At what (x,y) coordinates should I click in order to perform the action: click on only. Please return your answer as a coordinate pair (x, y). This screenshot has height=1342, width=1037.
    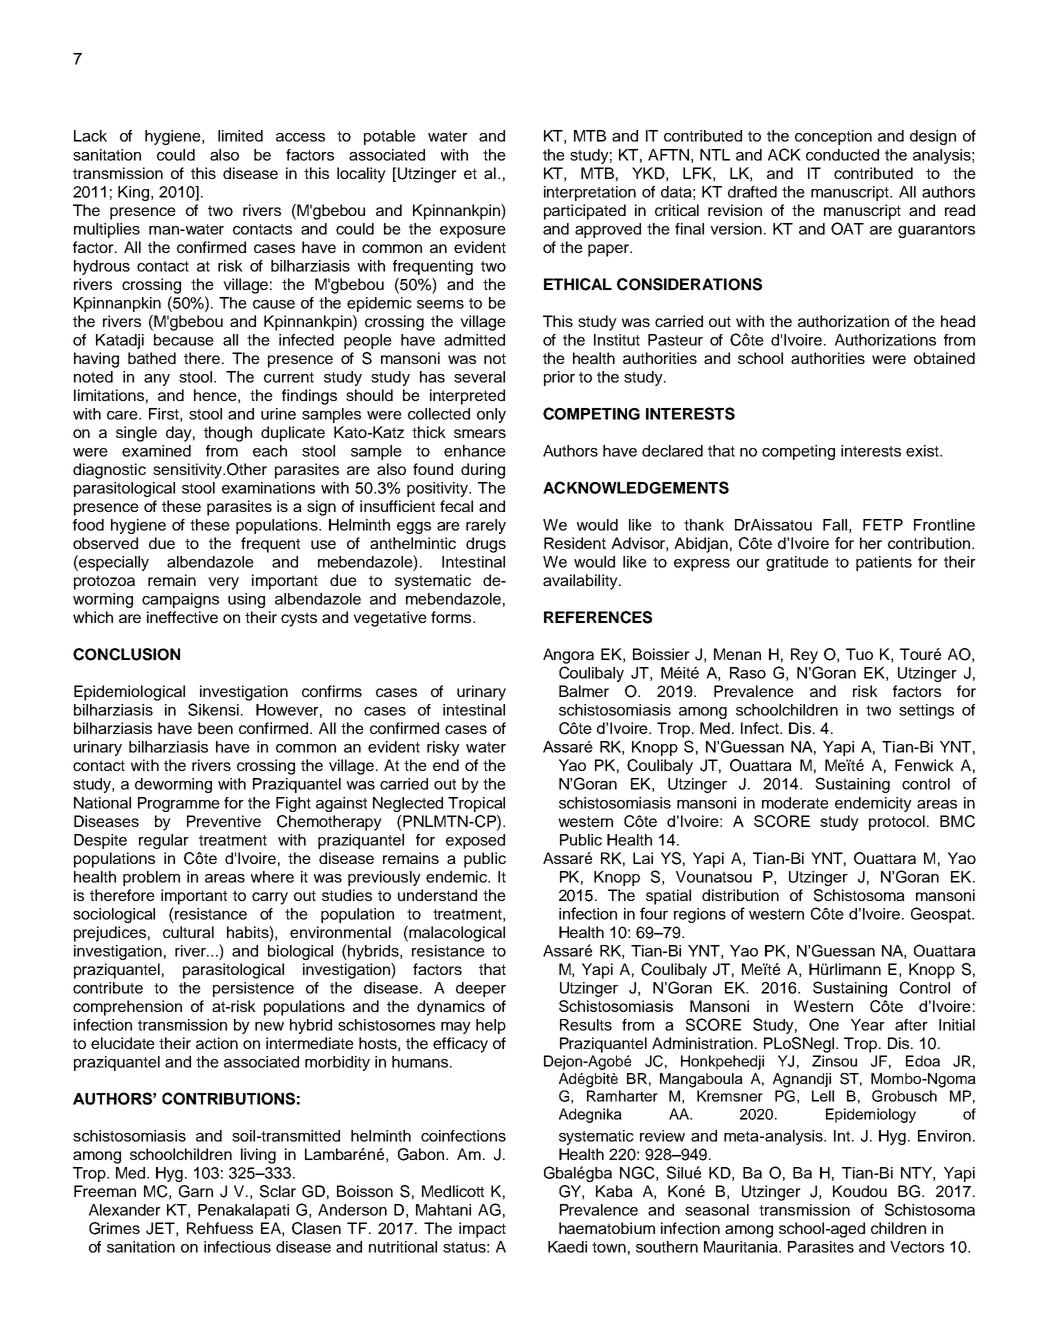
    Looking at the image, I should click on (491, 415).
